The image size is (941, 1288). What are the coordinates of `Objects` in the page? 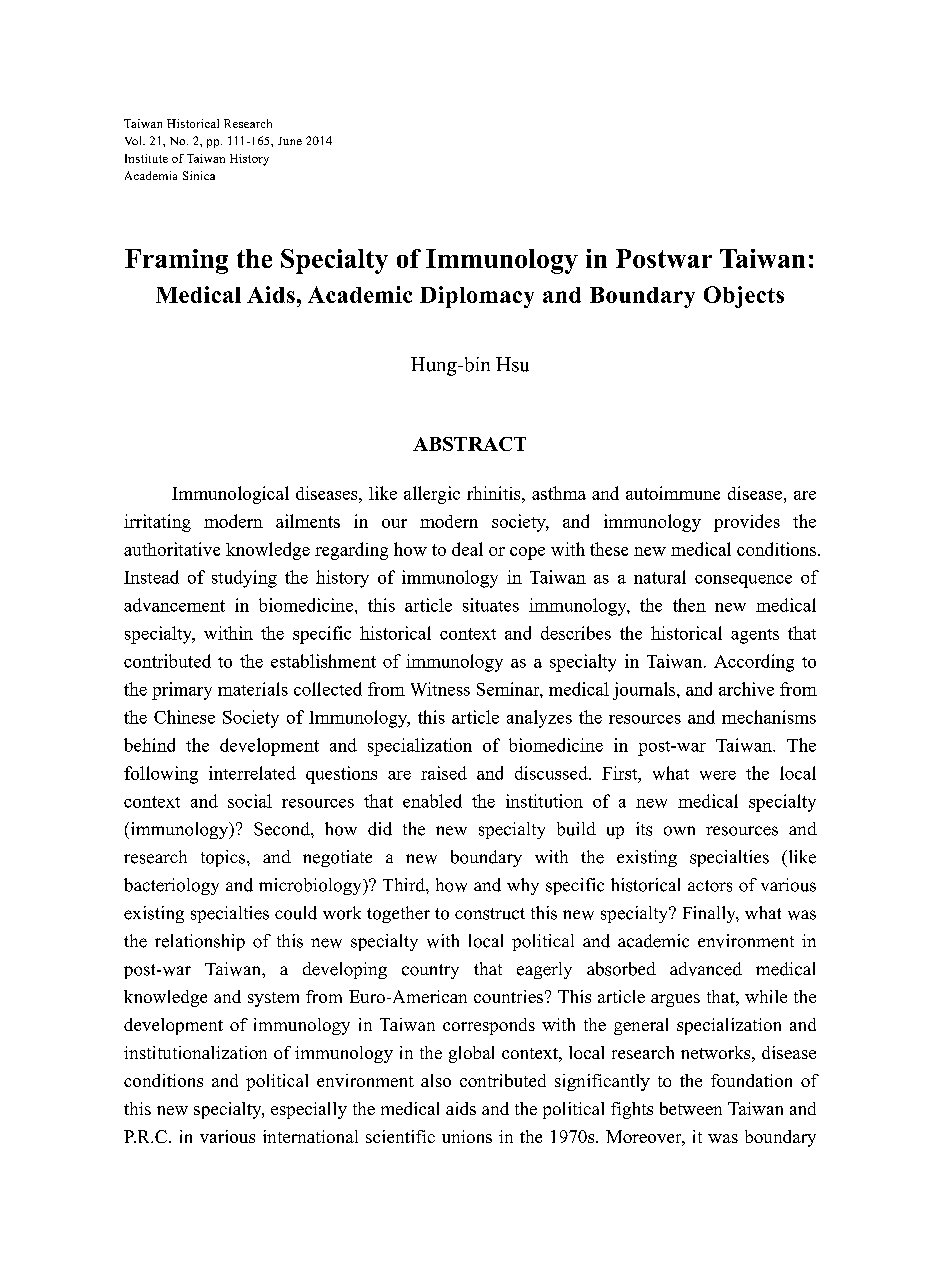 It's located at (744, 297).
